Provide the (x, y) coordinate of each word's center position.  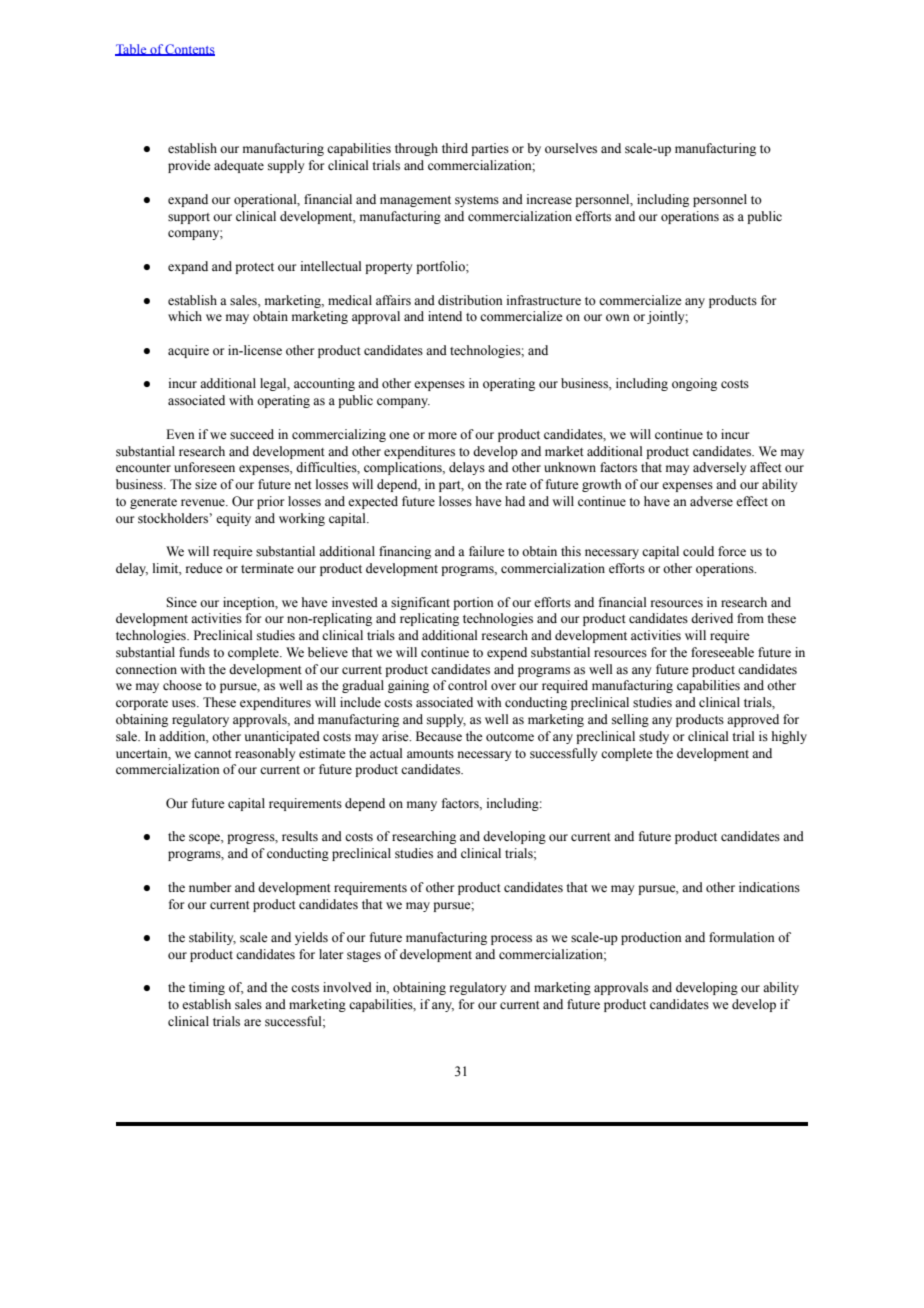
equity (233, 519)
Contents (189, 50)
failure (487, 551)
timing (207, 988)
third (455, 148)
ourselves (571, 148)
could (698, 551)
